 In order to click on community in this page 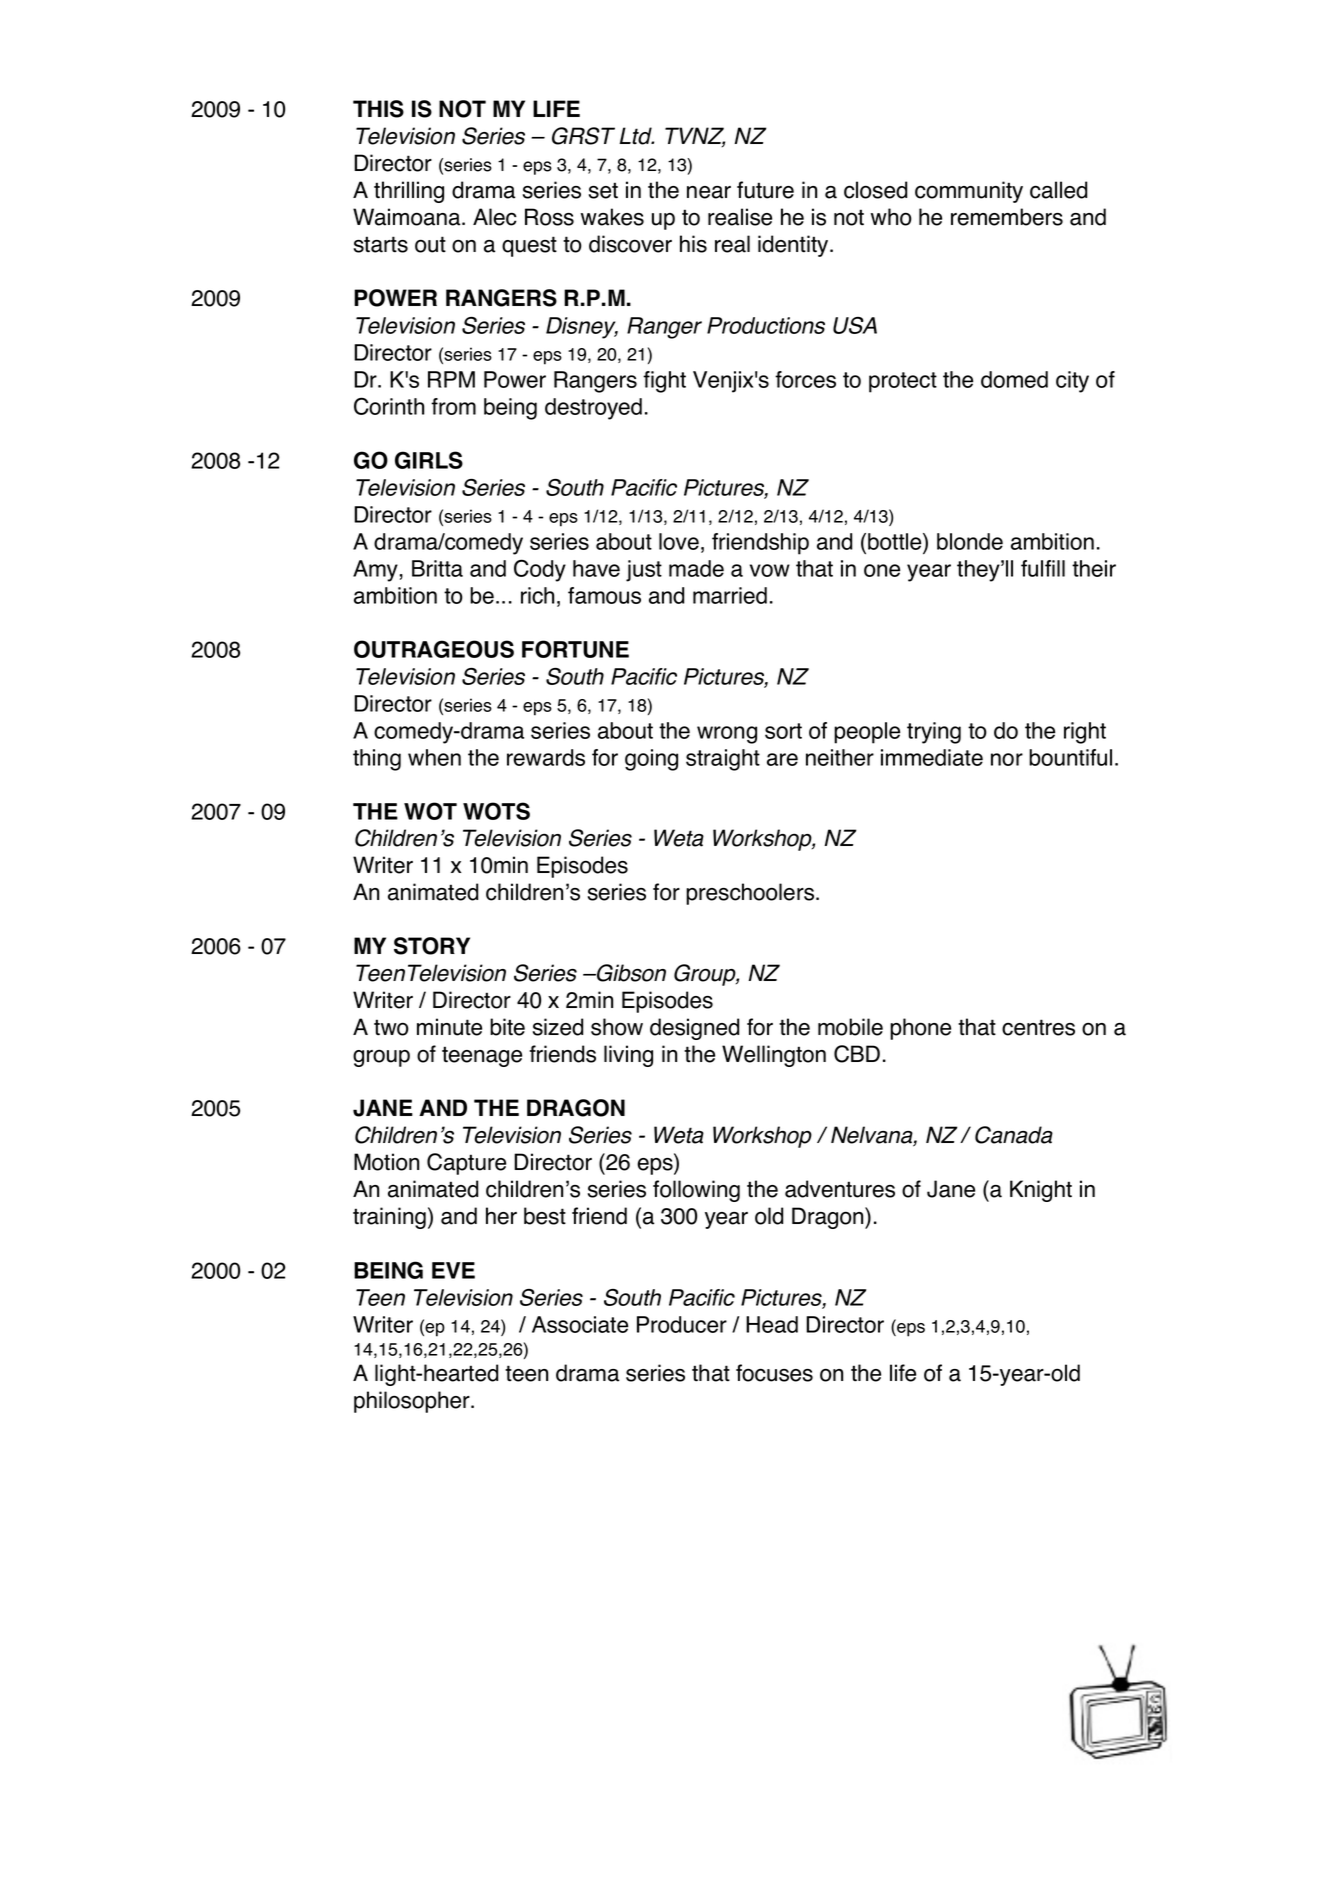, I will do `click(969, 192)`.
